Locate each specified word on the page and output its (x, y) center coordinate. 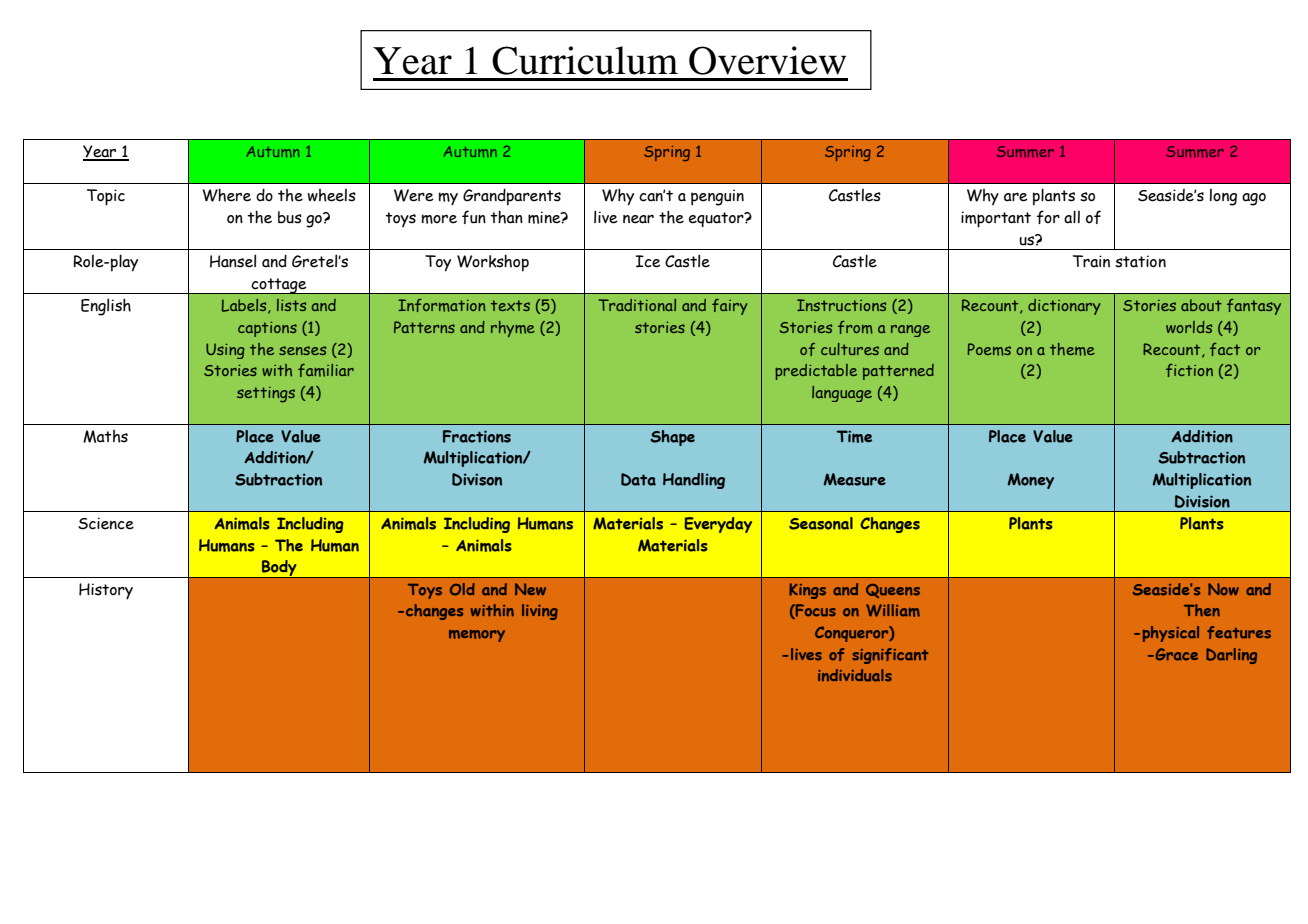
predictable (816, 372)
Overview (767, 60)
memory (477, 636)
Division (1202, 501)
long (1223, 197)
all (1072, 217)
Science (106, 523)
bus (290, 217)
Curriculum (585, 60)
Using (225, 351)
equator (717, 219)
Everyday (718, 525)
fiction (1189, 370)
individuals (855, 675)
